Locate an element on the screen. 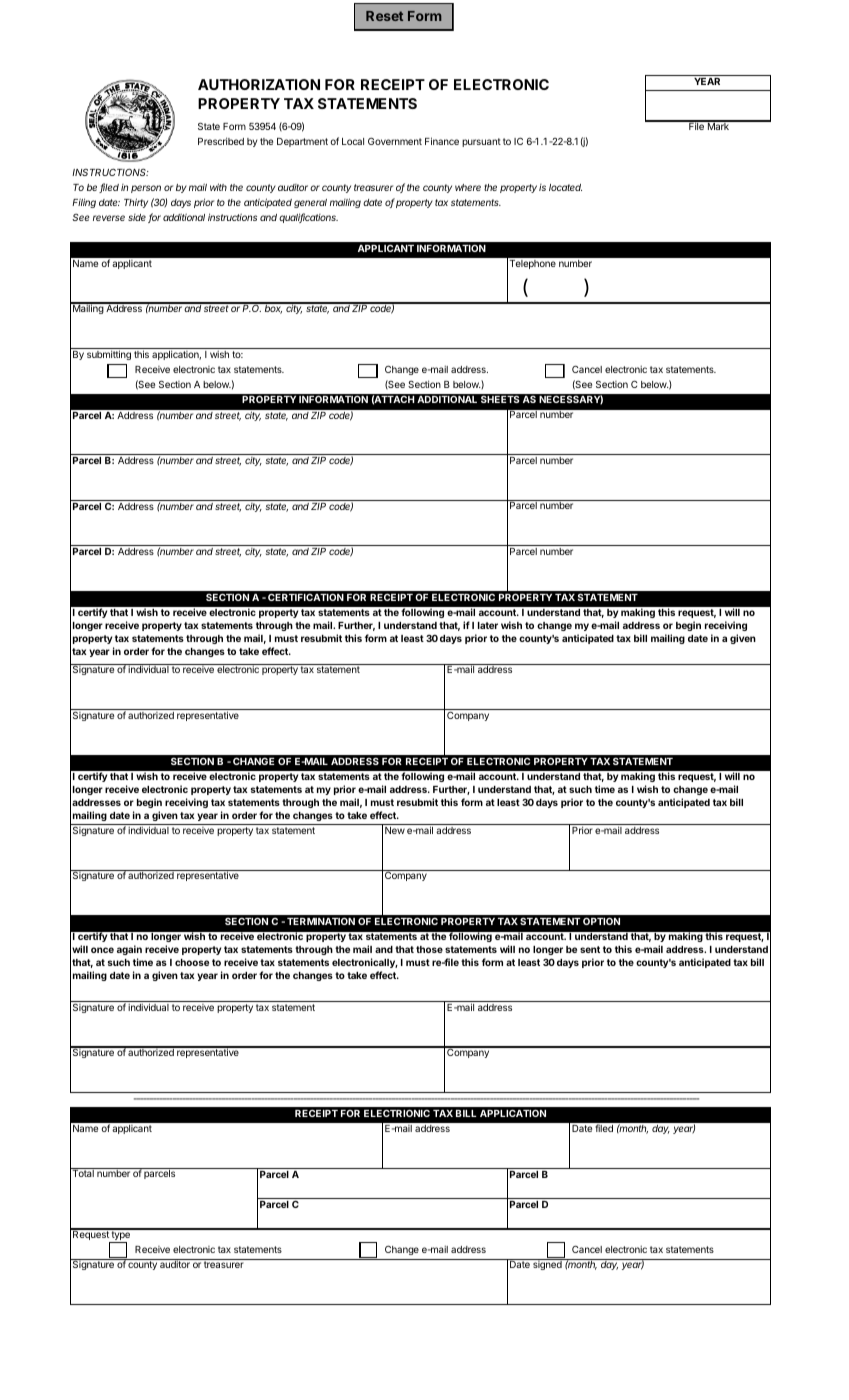  later is located at coordinates (488, 625).
